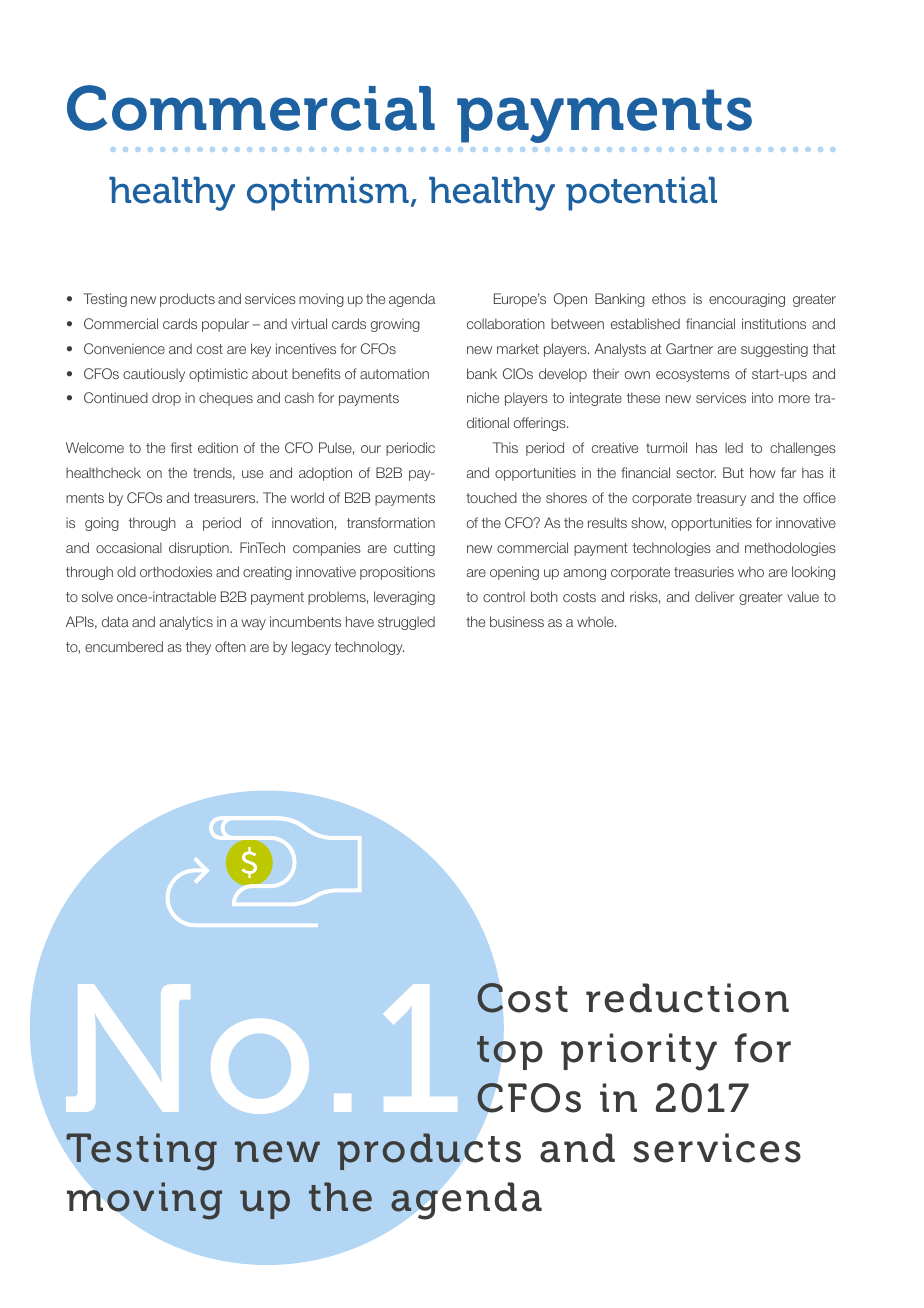  Describe the element at coordinates (506, 323) in the page. I see `collaboration` at that location.
